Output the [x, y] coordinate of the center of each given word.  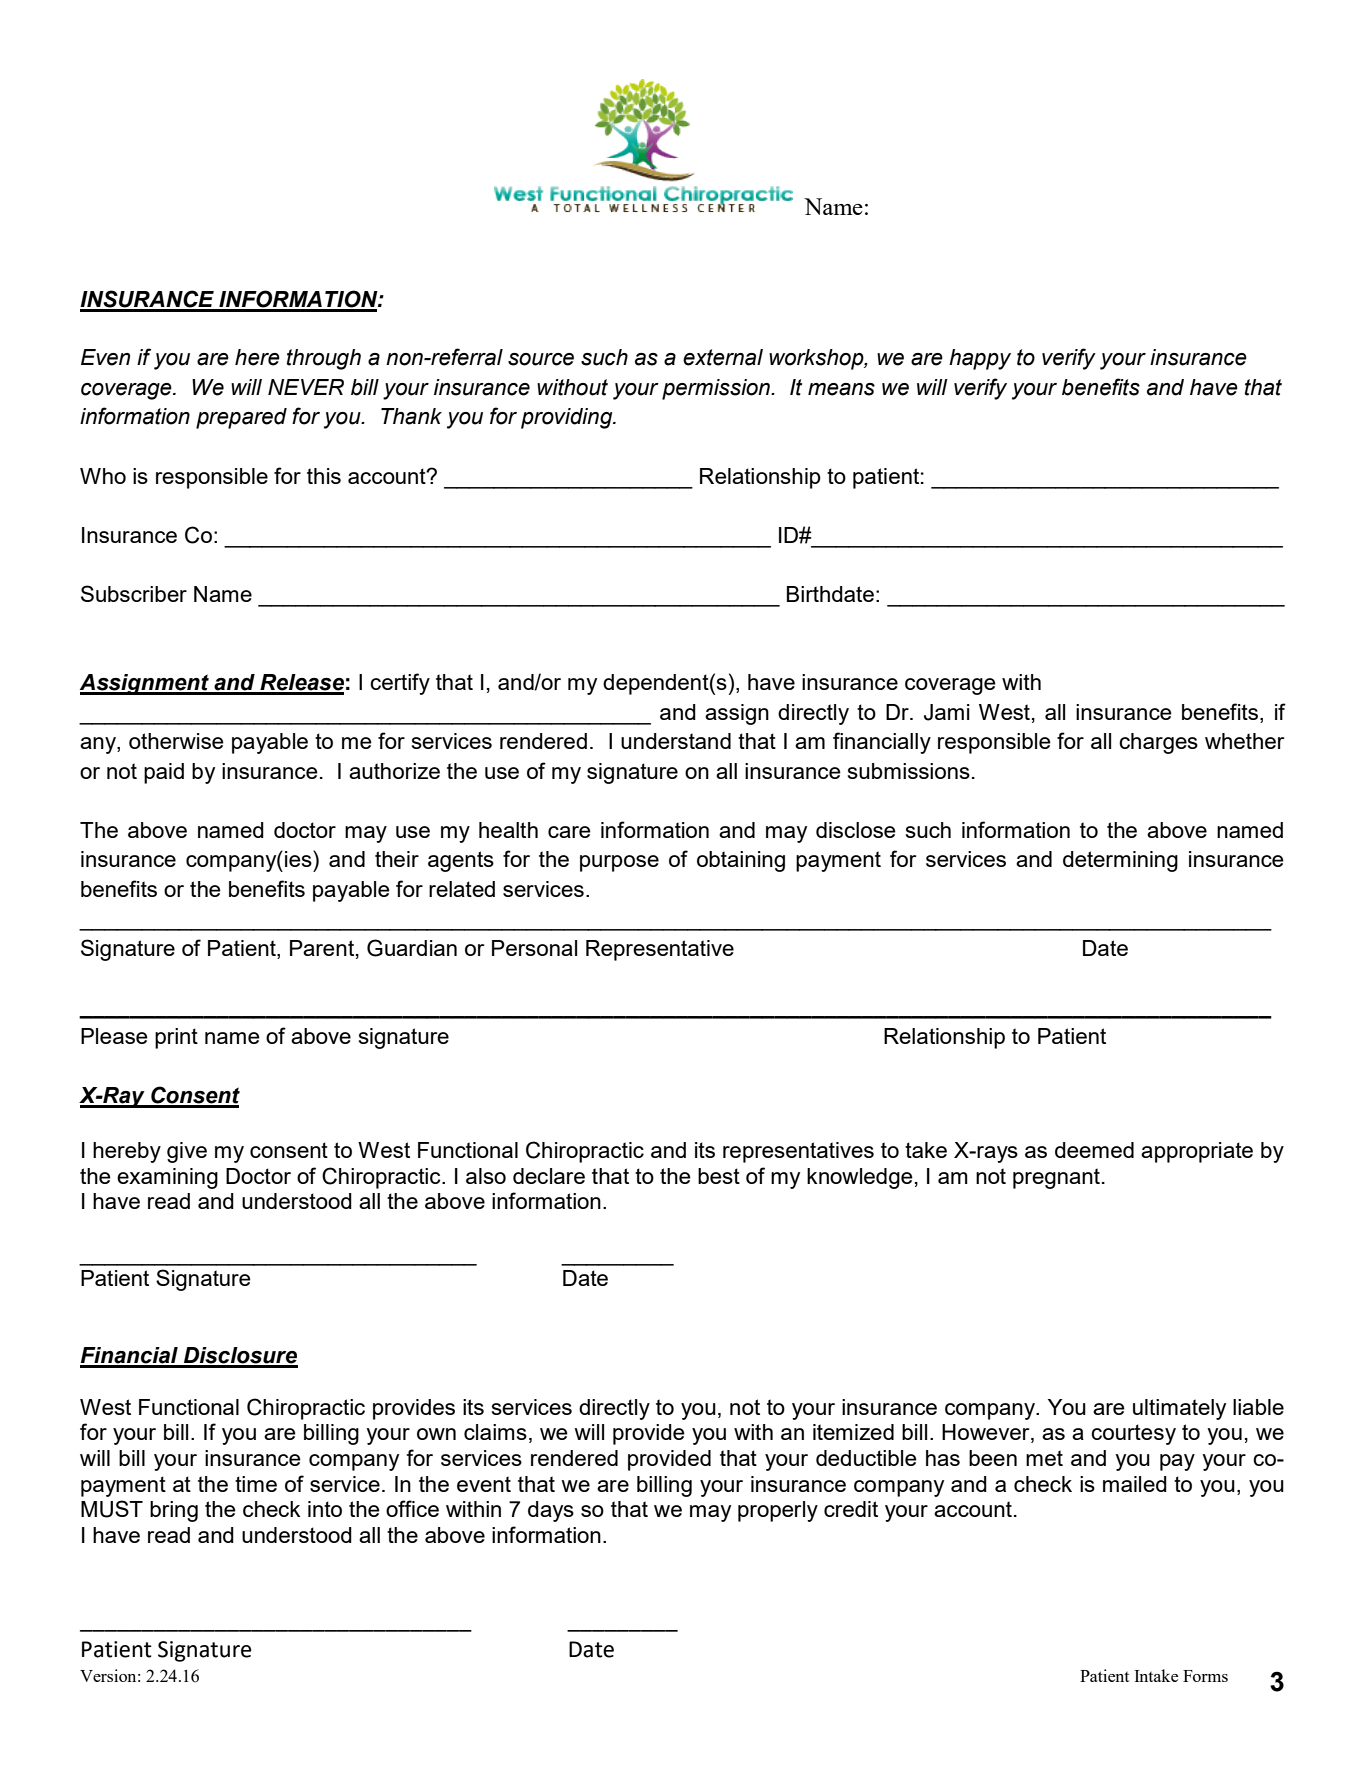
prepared [241, 418]
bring [174, 1511]
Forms [1205, 1676]
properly [778, 1511]
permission [717, 389]
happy [980, 359]
